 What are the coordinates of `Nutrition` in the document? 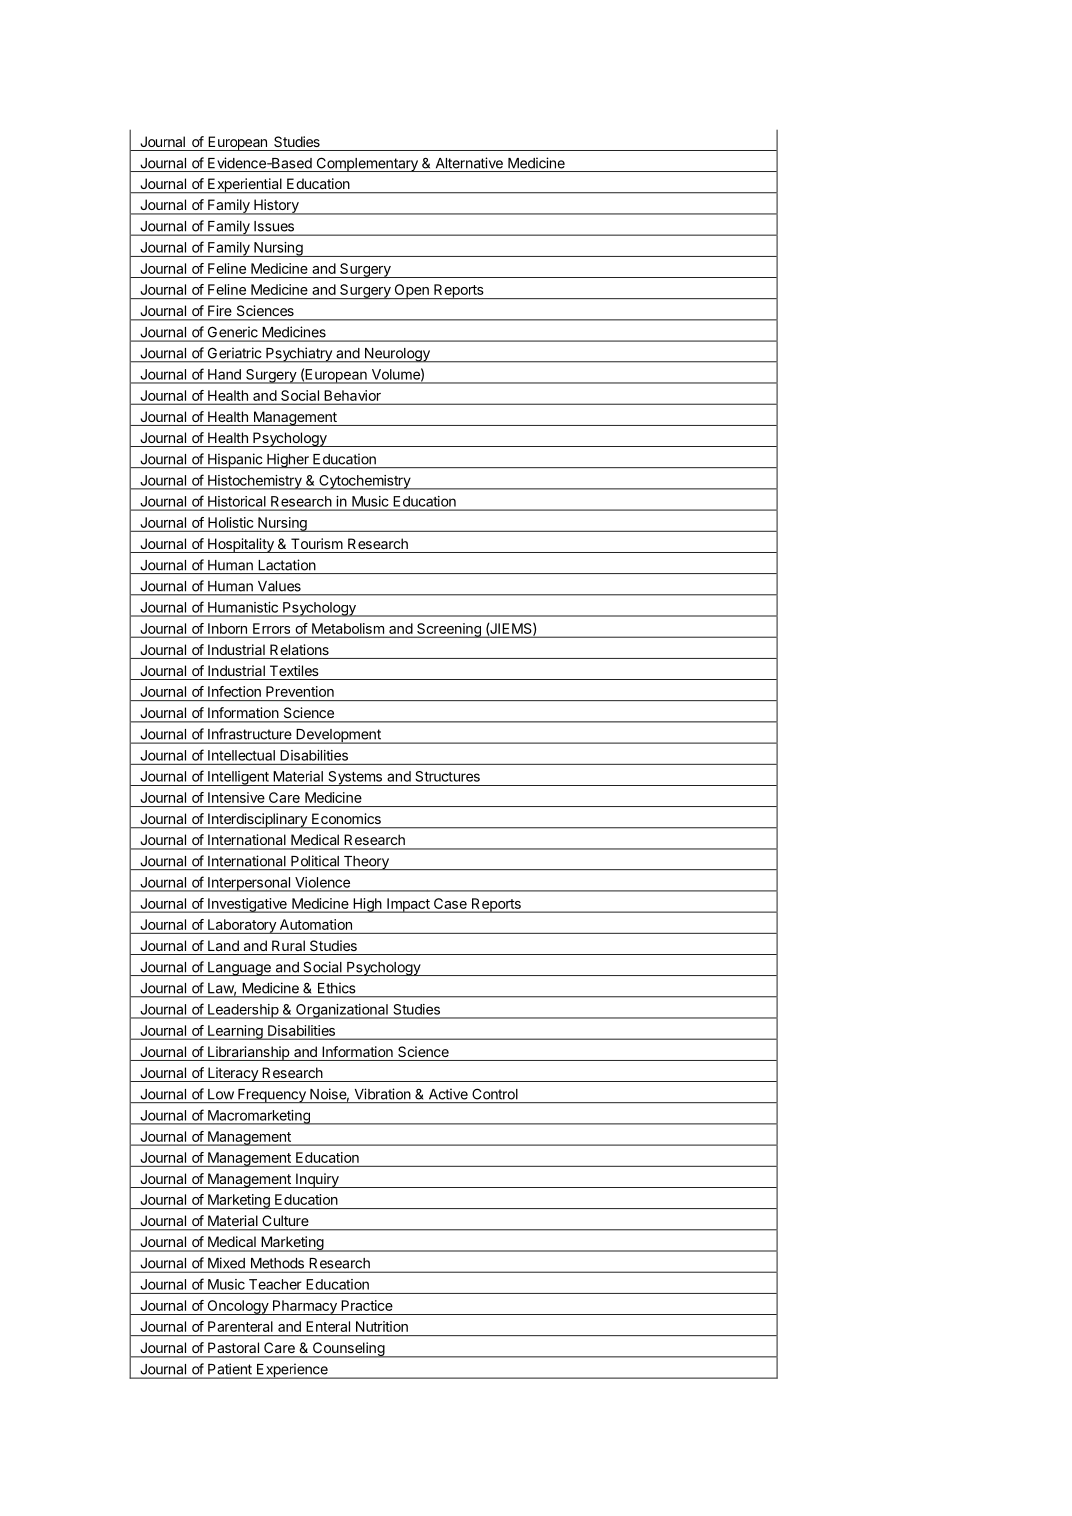 It's located at (382, 1326).
